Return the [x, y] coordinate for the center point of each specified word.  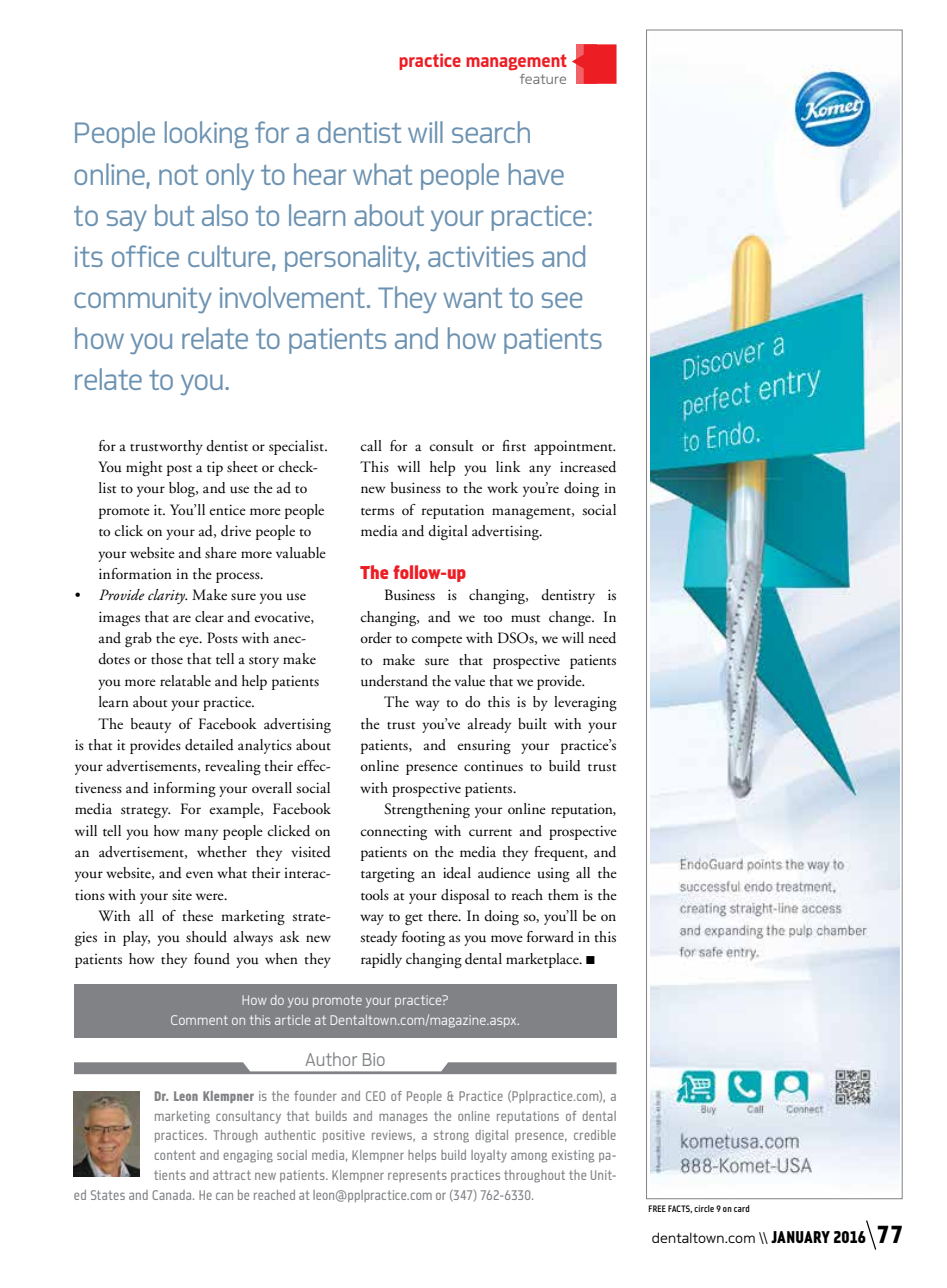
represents [417, 1176]
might [144, 468]
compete [437, 641]
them [563, 895]
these [197, 915]
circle [704, 1208]
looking [206, 134]
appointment [574, 447]
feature [543, 79]
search [491, 132]
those [167, 659]
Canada [173, 1195]
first [514, 446]
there [444, 916]
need [602, 638]
